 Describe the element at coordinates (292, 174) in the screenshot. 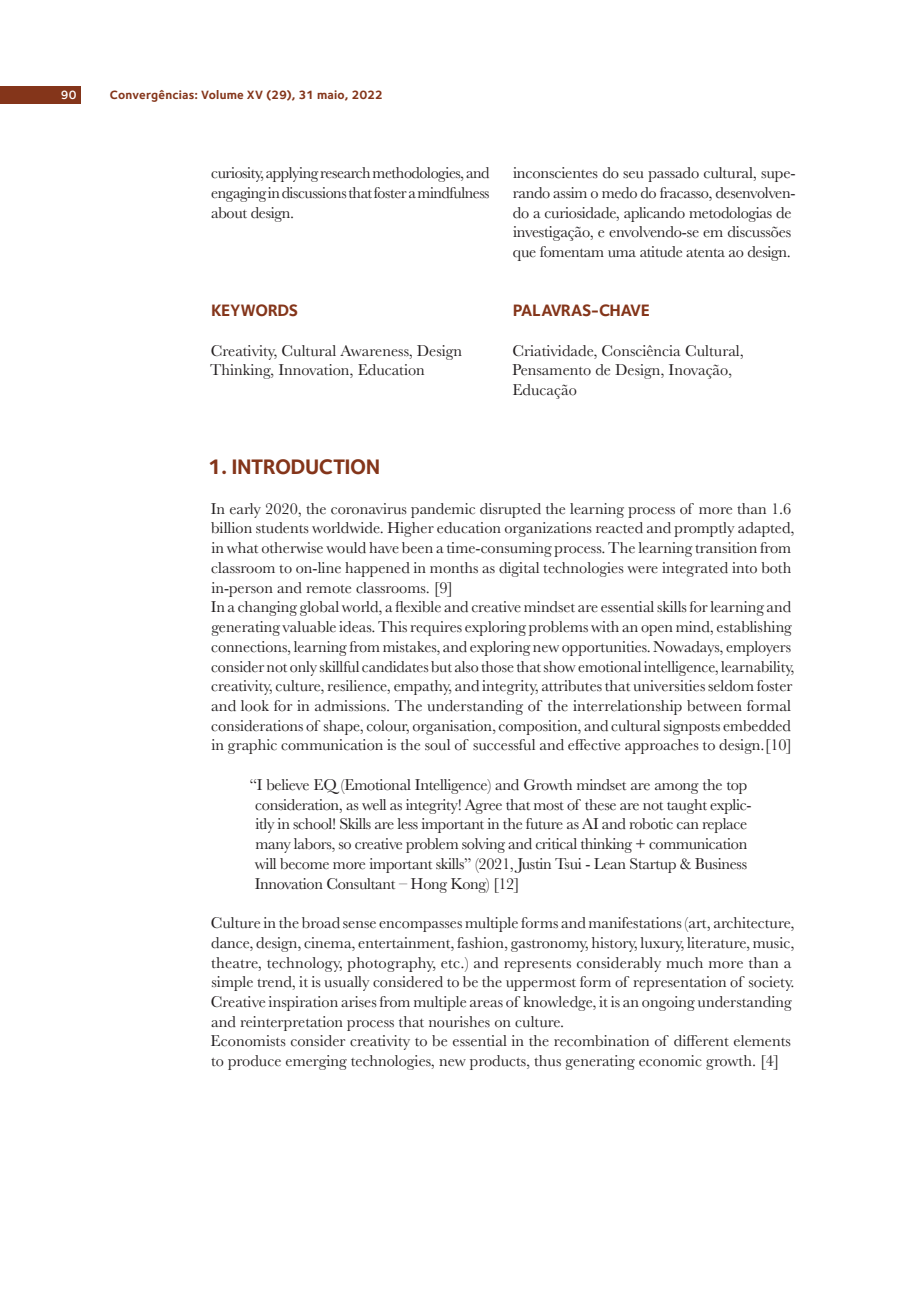

I see `applying` at that location.
